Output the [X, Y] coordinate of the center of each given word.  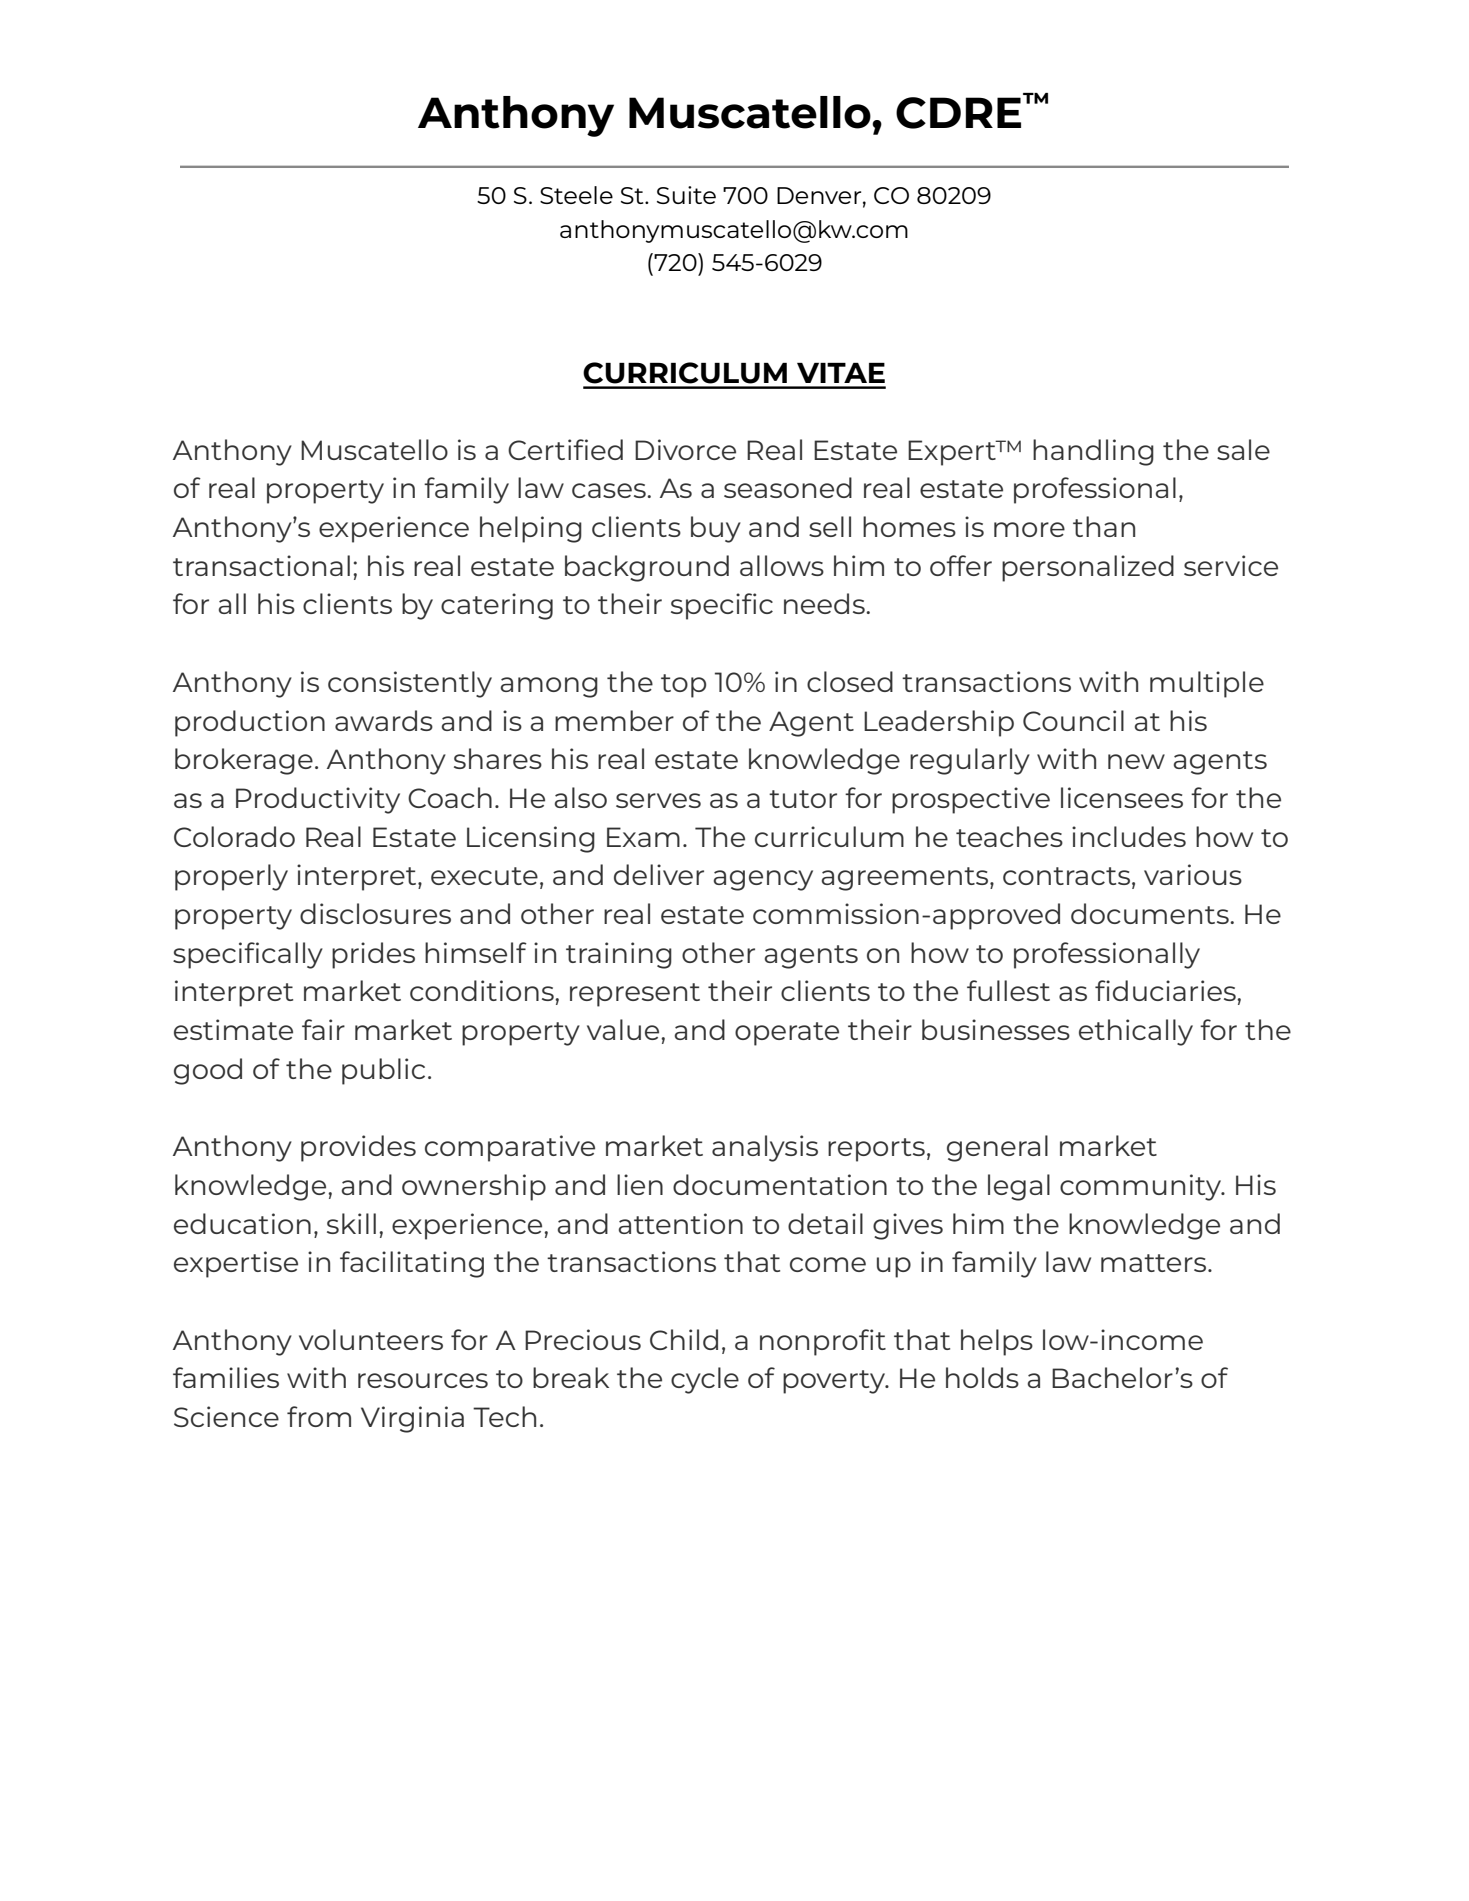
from [319, 1416]
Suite [686, 195]
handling [1093, 452]
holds [982, 1377]
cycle [705, 1380]
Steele [576, 195]
